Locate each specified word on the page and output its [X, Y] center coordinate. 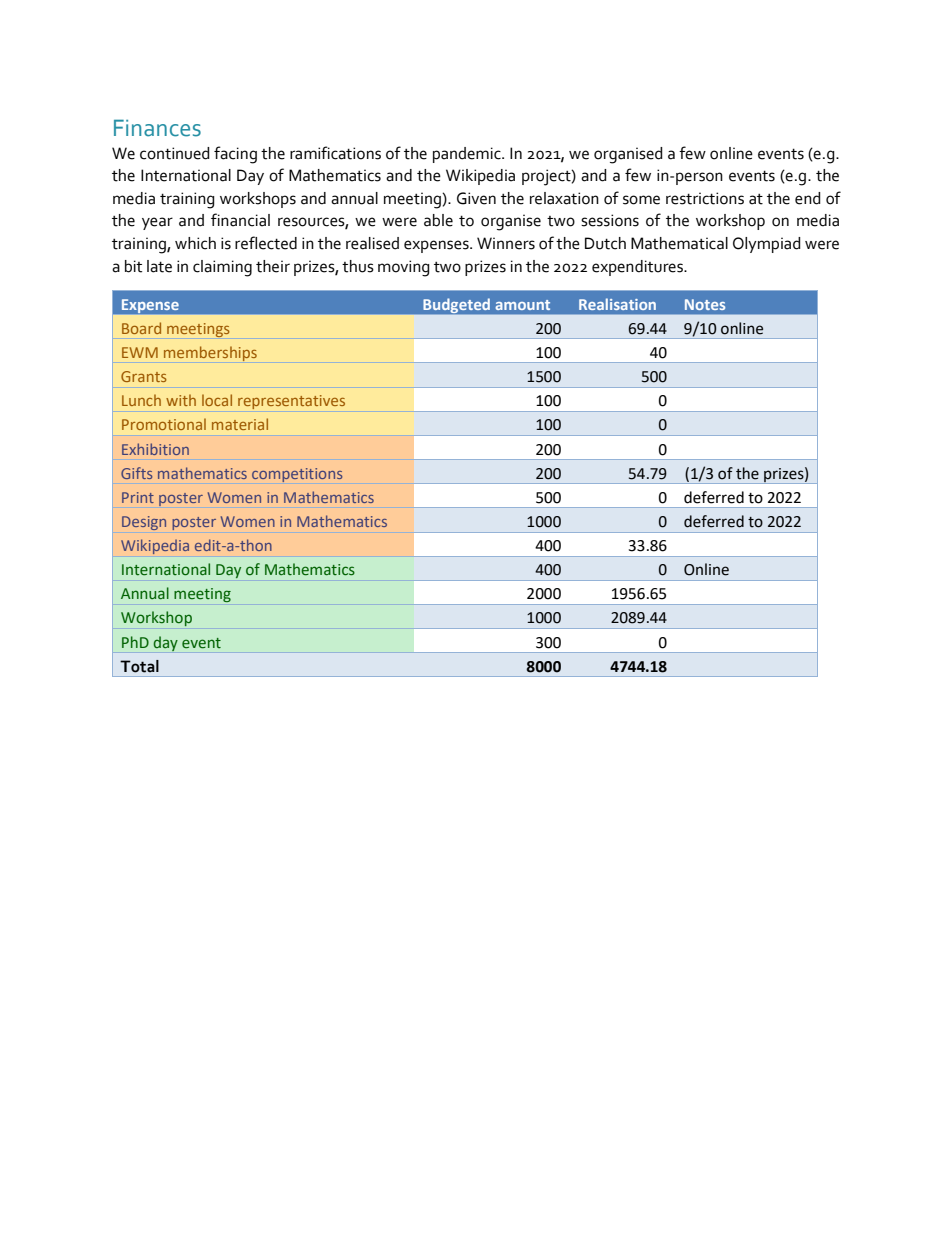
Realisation [617, 304]
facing [235, 155]
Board [141, 328]
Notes [705, 304]
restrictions [705, 198]
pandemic [468, 155]
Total [139, 666]
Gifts [136, 473]
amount [522, 305]
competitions [297, 475]
